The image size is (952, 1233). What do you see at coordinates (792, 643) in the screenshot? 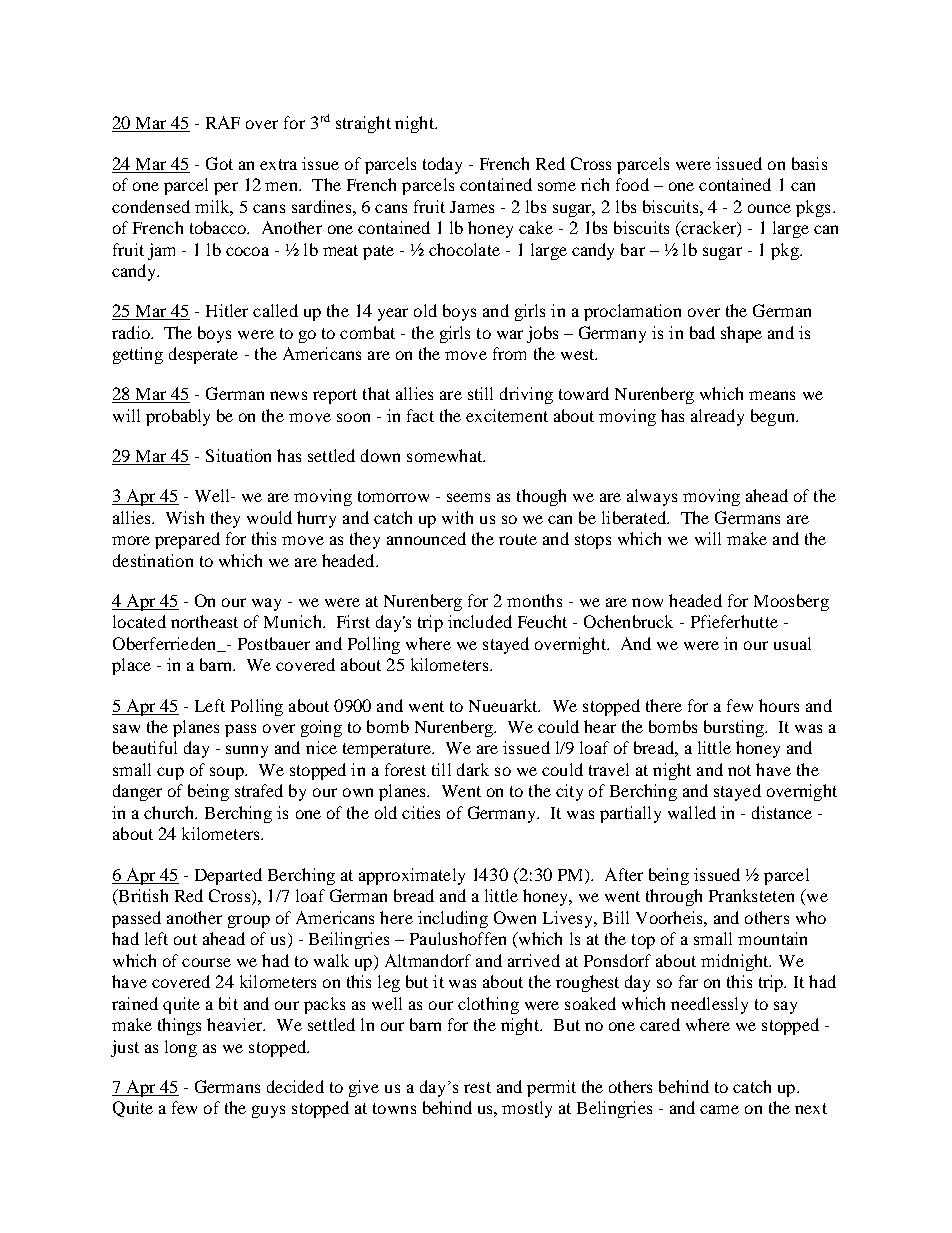
I see `usual` at bounding box center [792, 643].
